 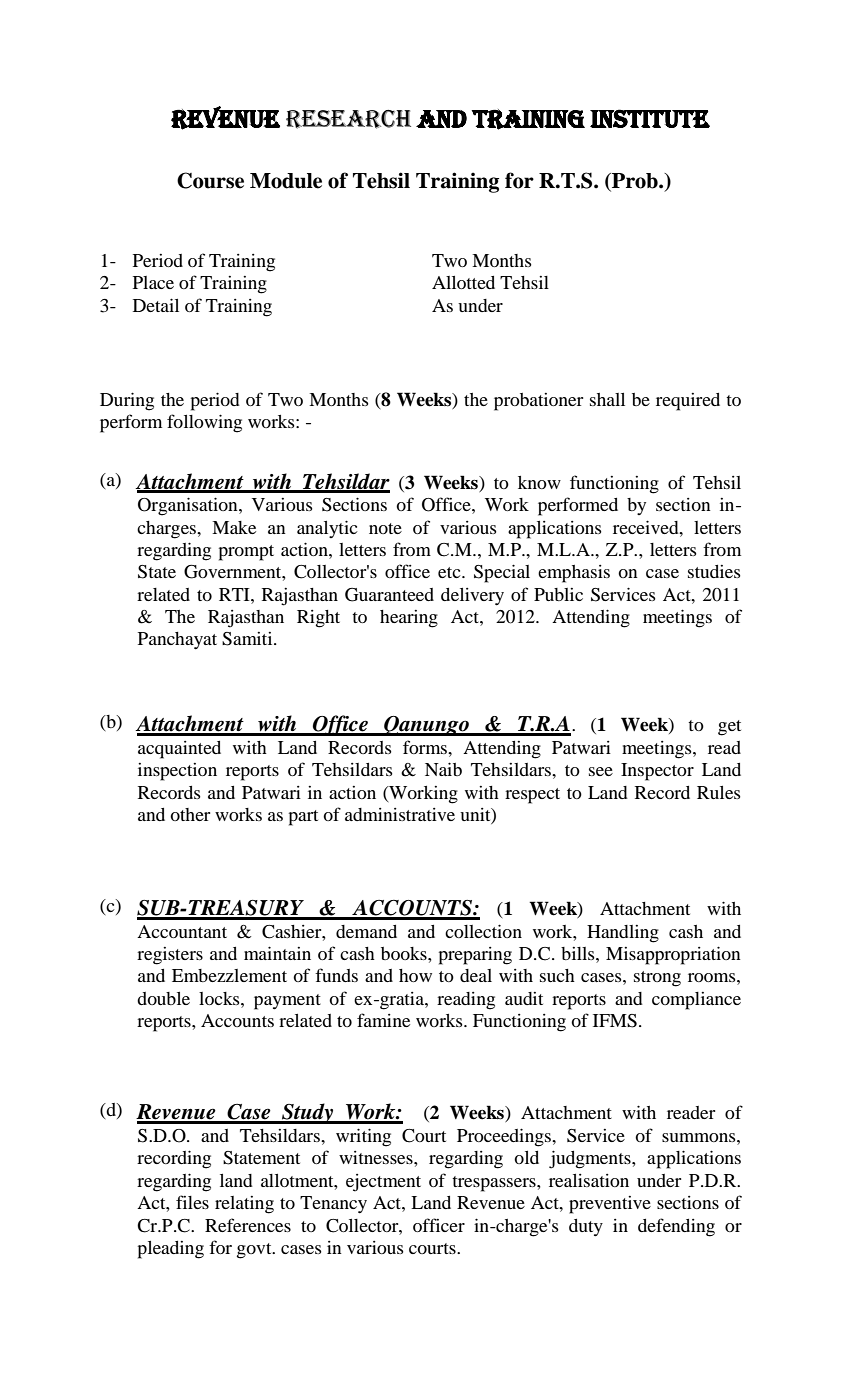 What do you see at coordinates (729, 728) in the screenshot?
I see `get` at bounding box center [729, 728].
